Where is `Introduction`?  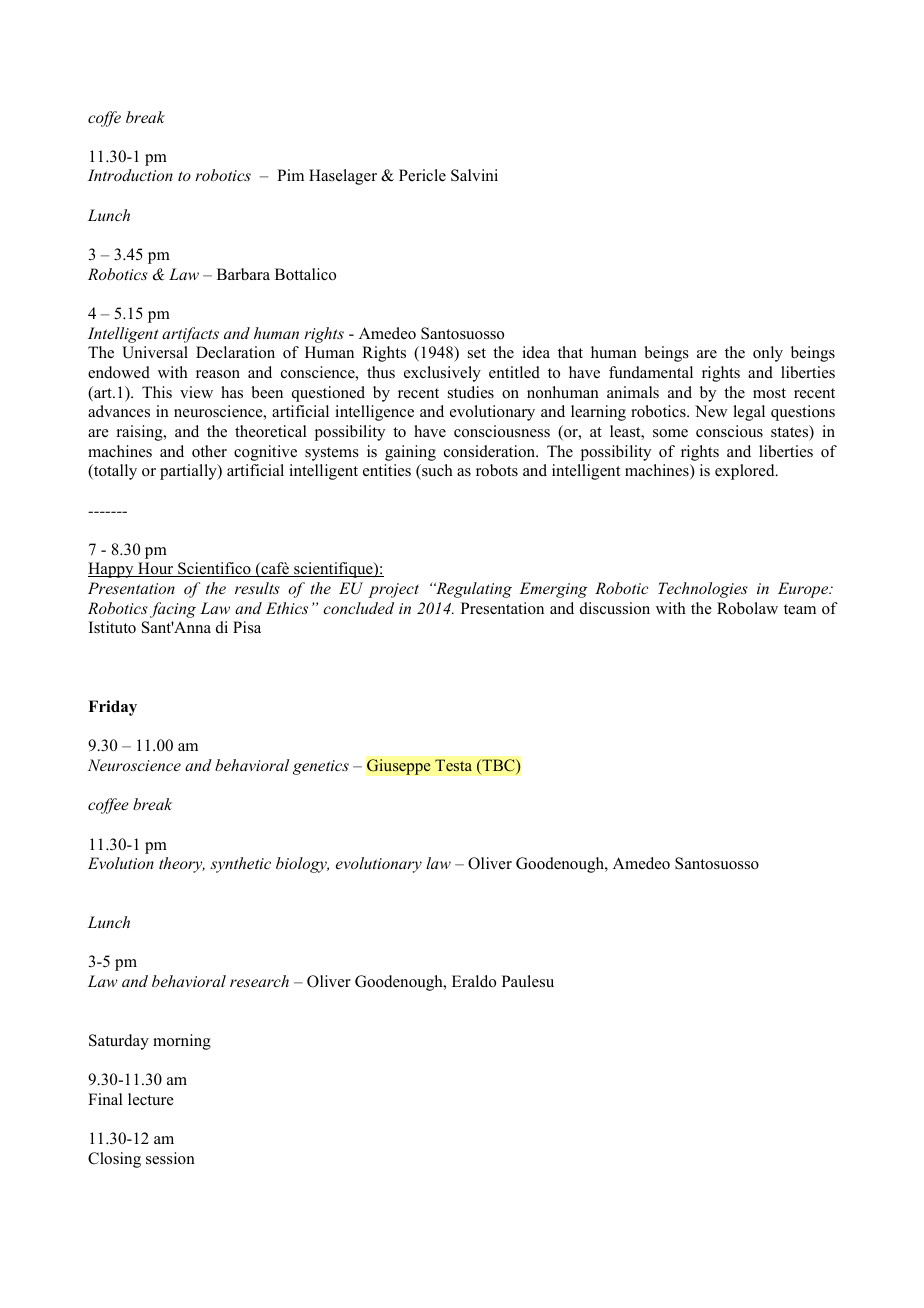 Introduction is located at coordinates (130, 175).
